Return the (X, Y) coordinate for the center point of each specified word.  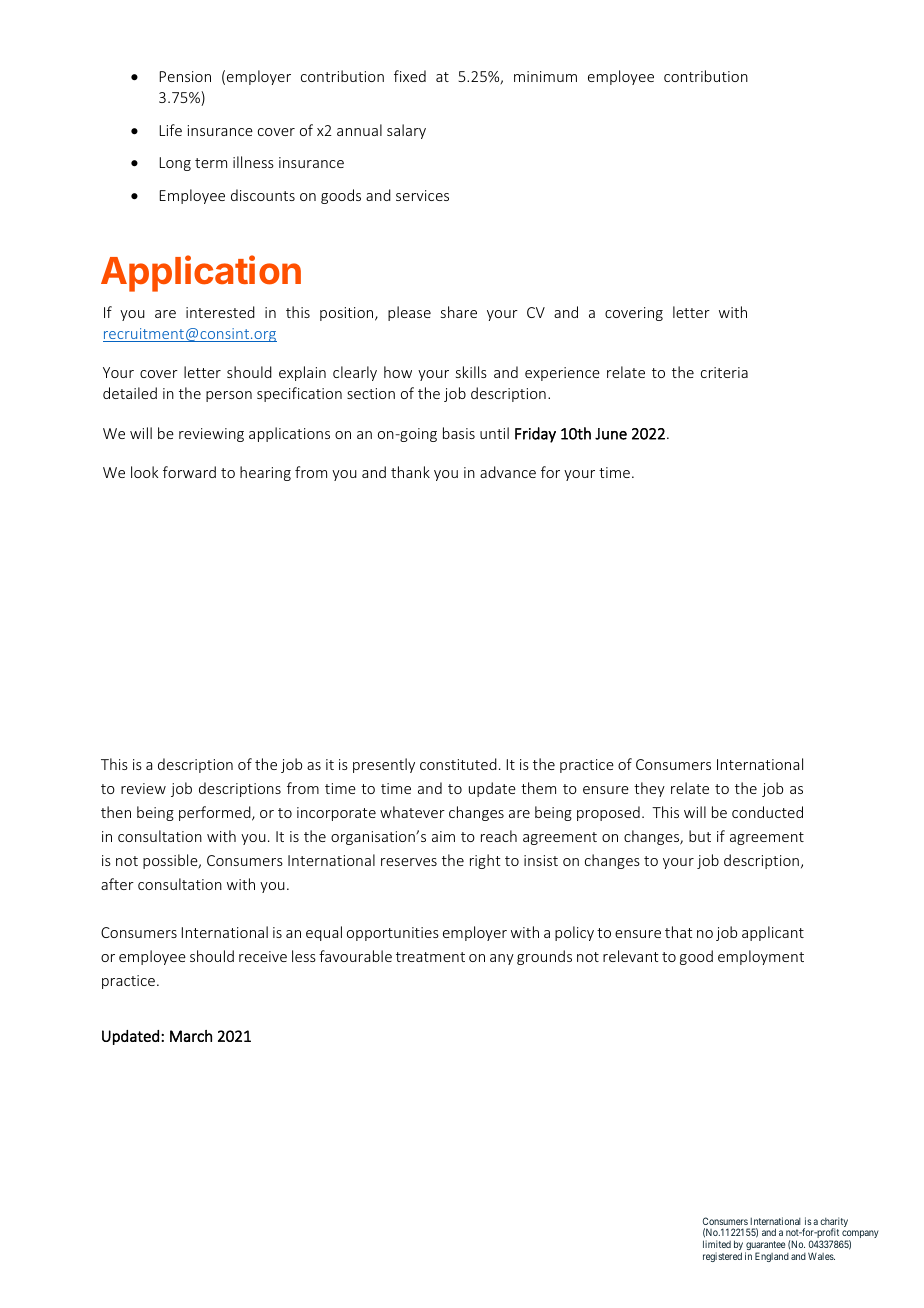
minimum (545, 76)
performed (216, 813)
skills (471, 372)
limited (717, 1244)
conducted (767, 812)
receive (263, 956)
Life (171, 130)
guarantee (765, 1247)
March (191, 1036)
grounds (544, 957)
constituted (458, 764)
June (611, 434)
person (229, 396)
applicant (773, 933)
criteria (724, 372)
